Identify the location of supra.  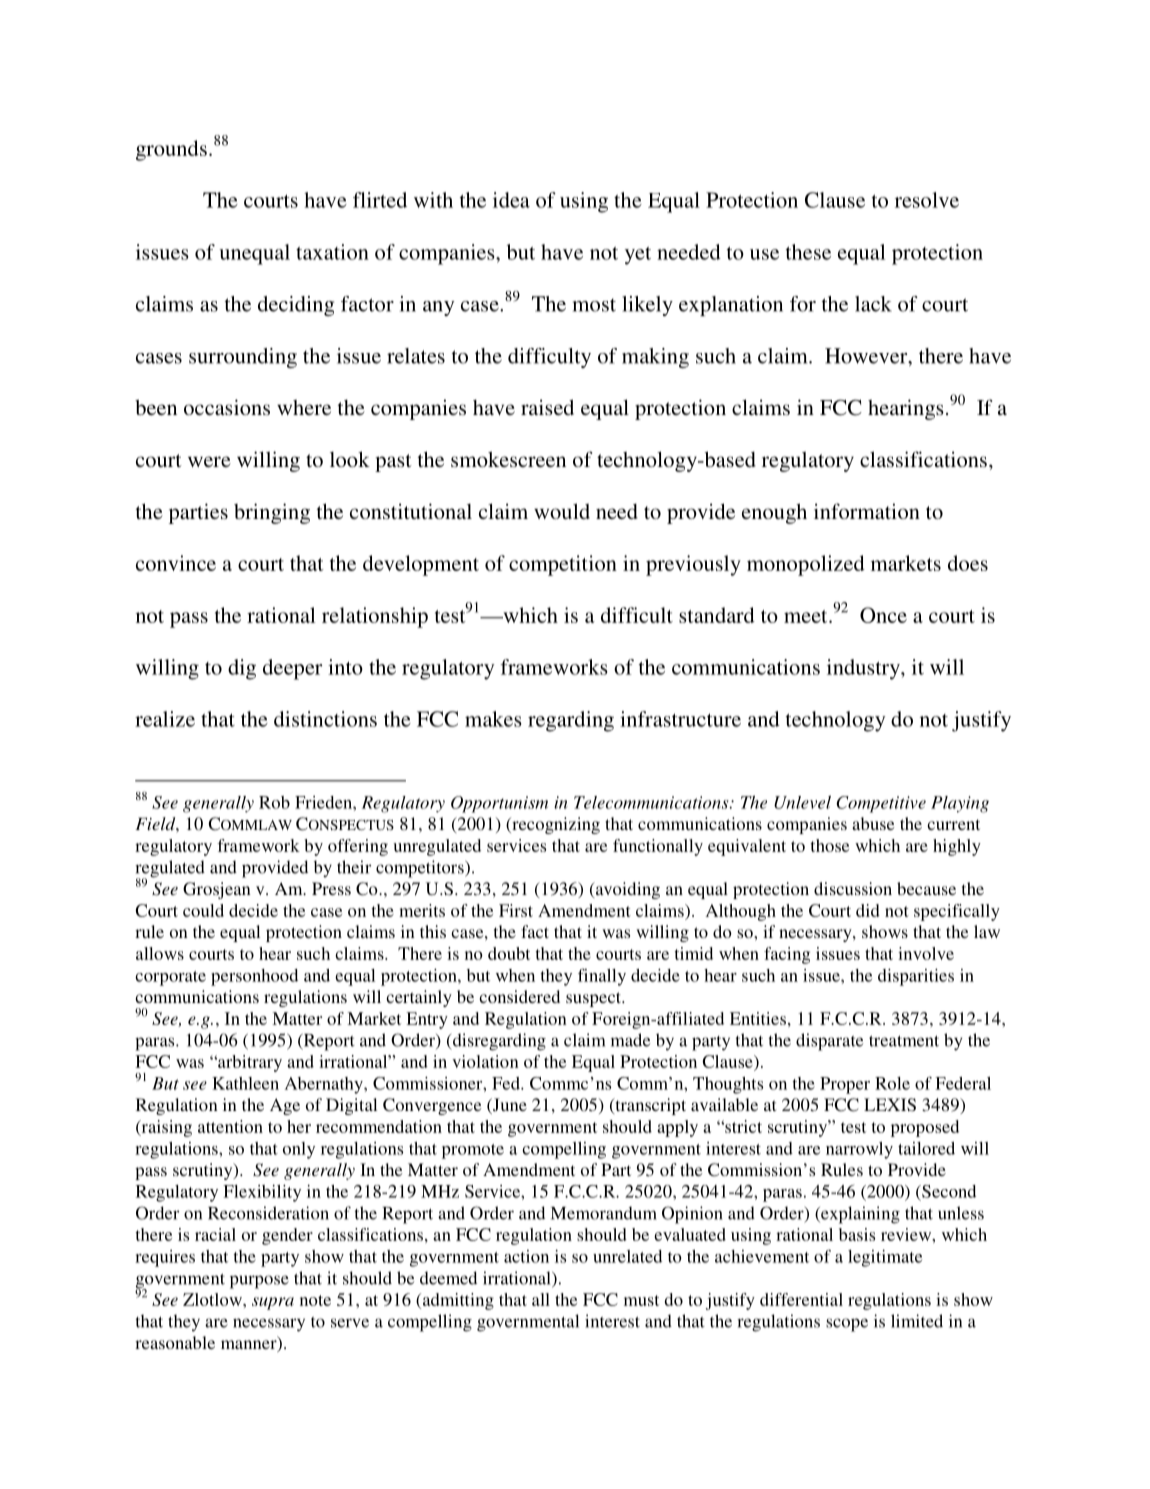
(273, 1303).
